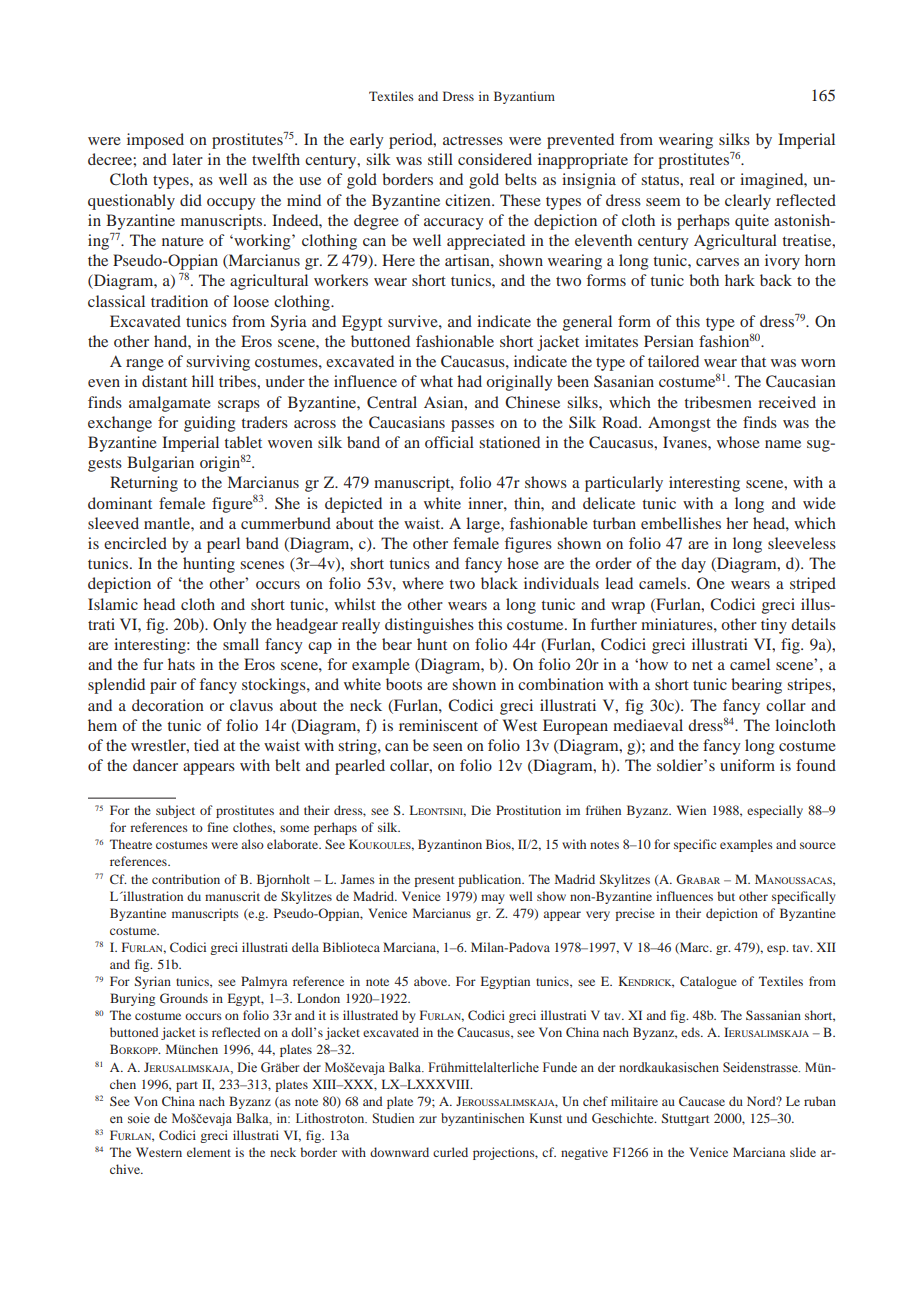 This image has width=924, height=1308. I want to click on tiny, so click(774, 626).
